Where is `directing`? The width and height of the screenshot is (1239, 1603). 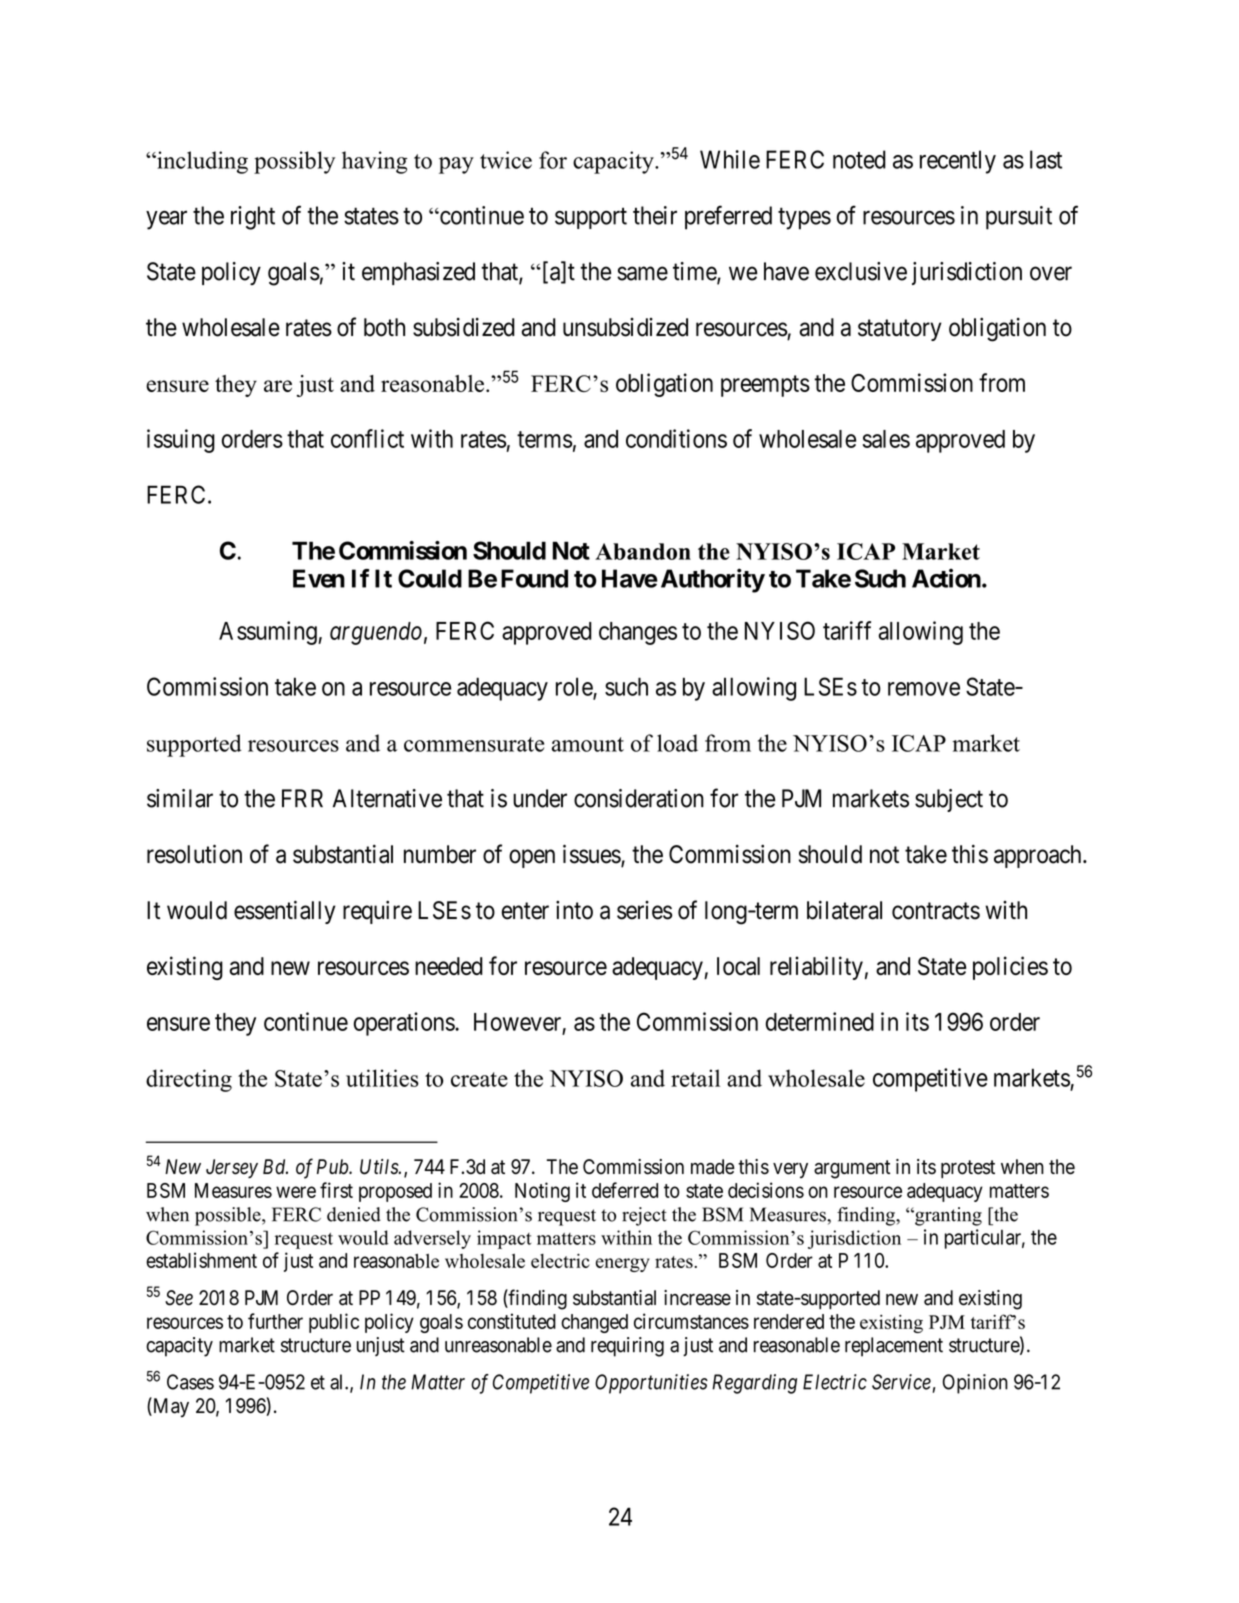
directing is located at coordinates (189, 1080).
